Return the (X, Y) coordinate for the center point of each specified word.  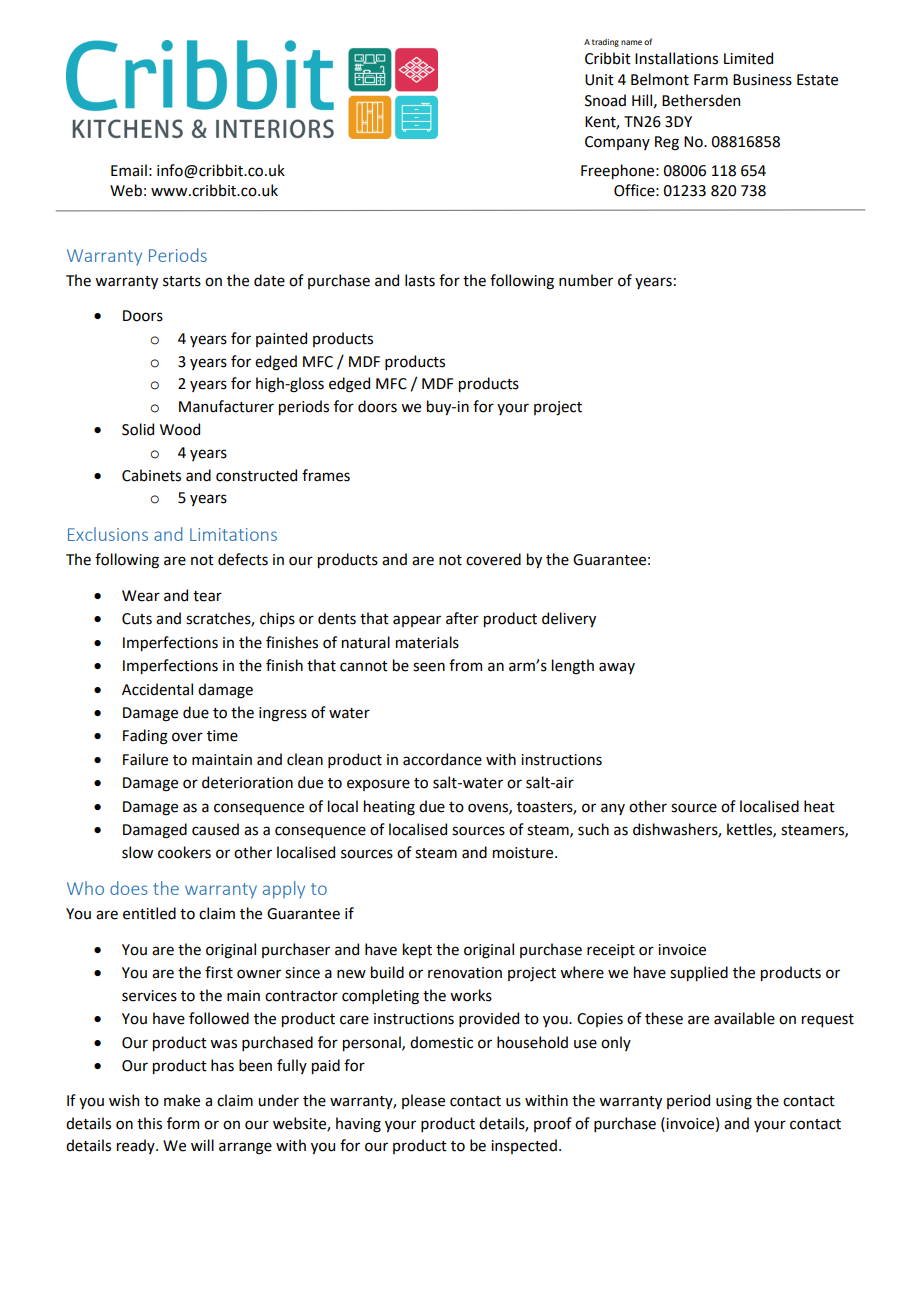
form (183, 1123)
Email (129, 170)
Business (762, 80)
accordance (442, 759)
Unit (599, 80)
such (593, 829)
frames (326, 475)
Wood (180, 429)
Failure (145, 759)
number (586, 280)
